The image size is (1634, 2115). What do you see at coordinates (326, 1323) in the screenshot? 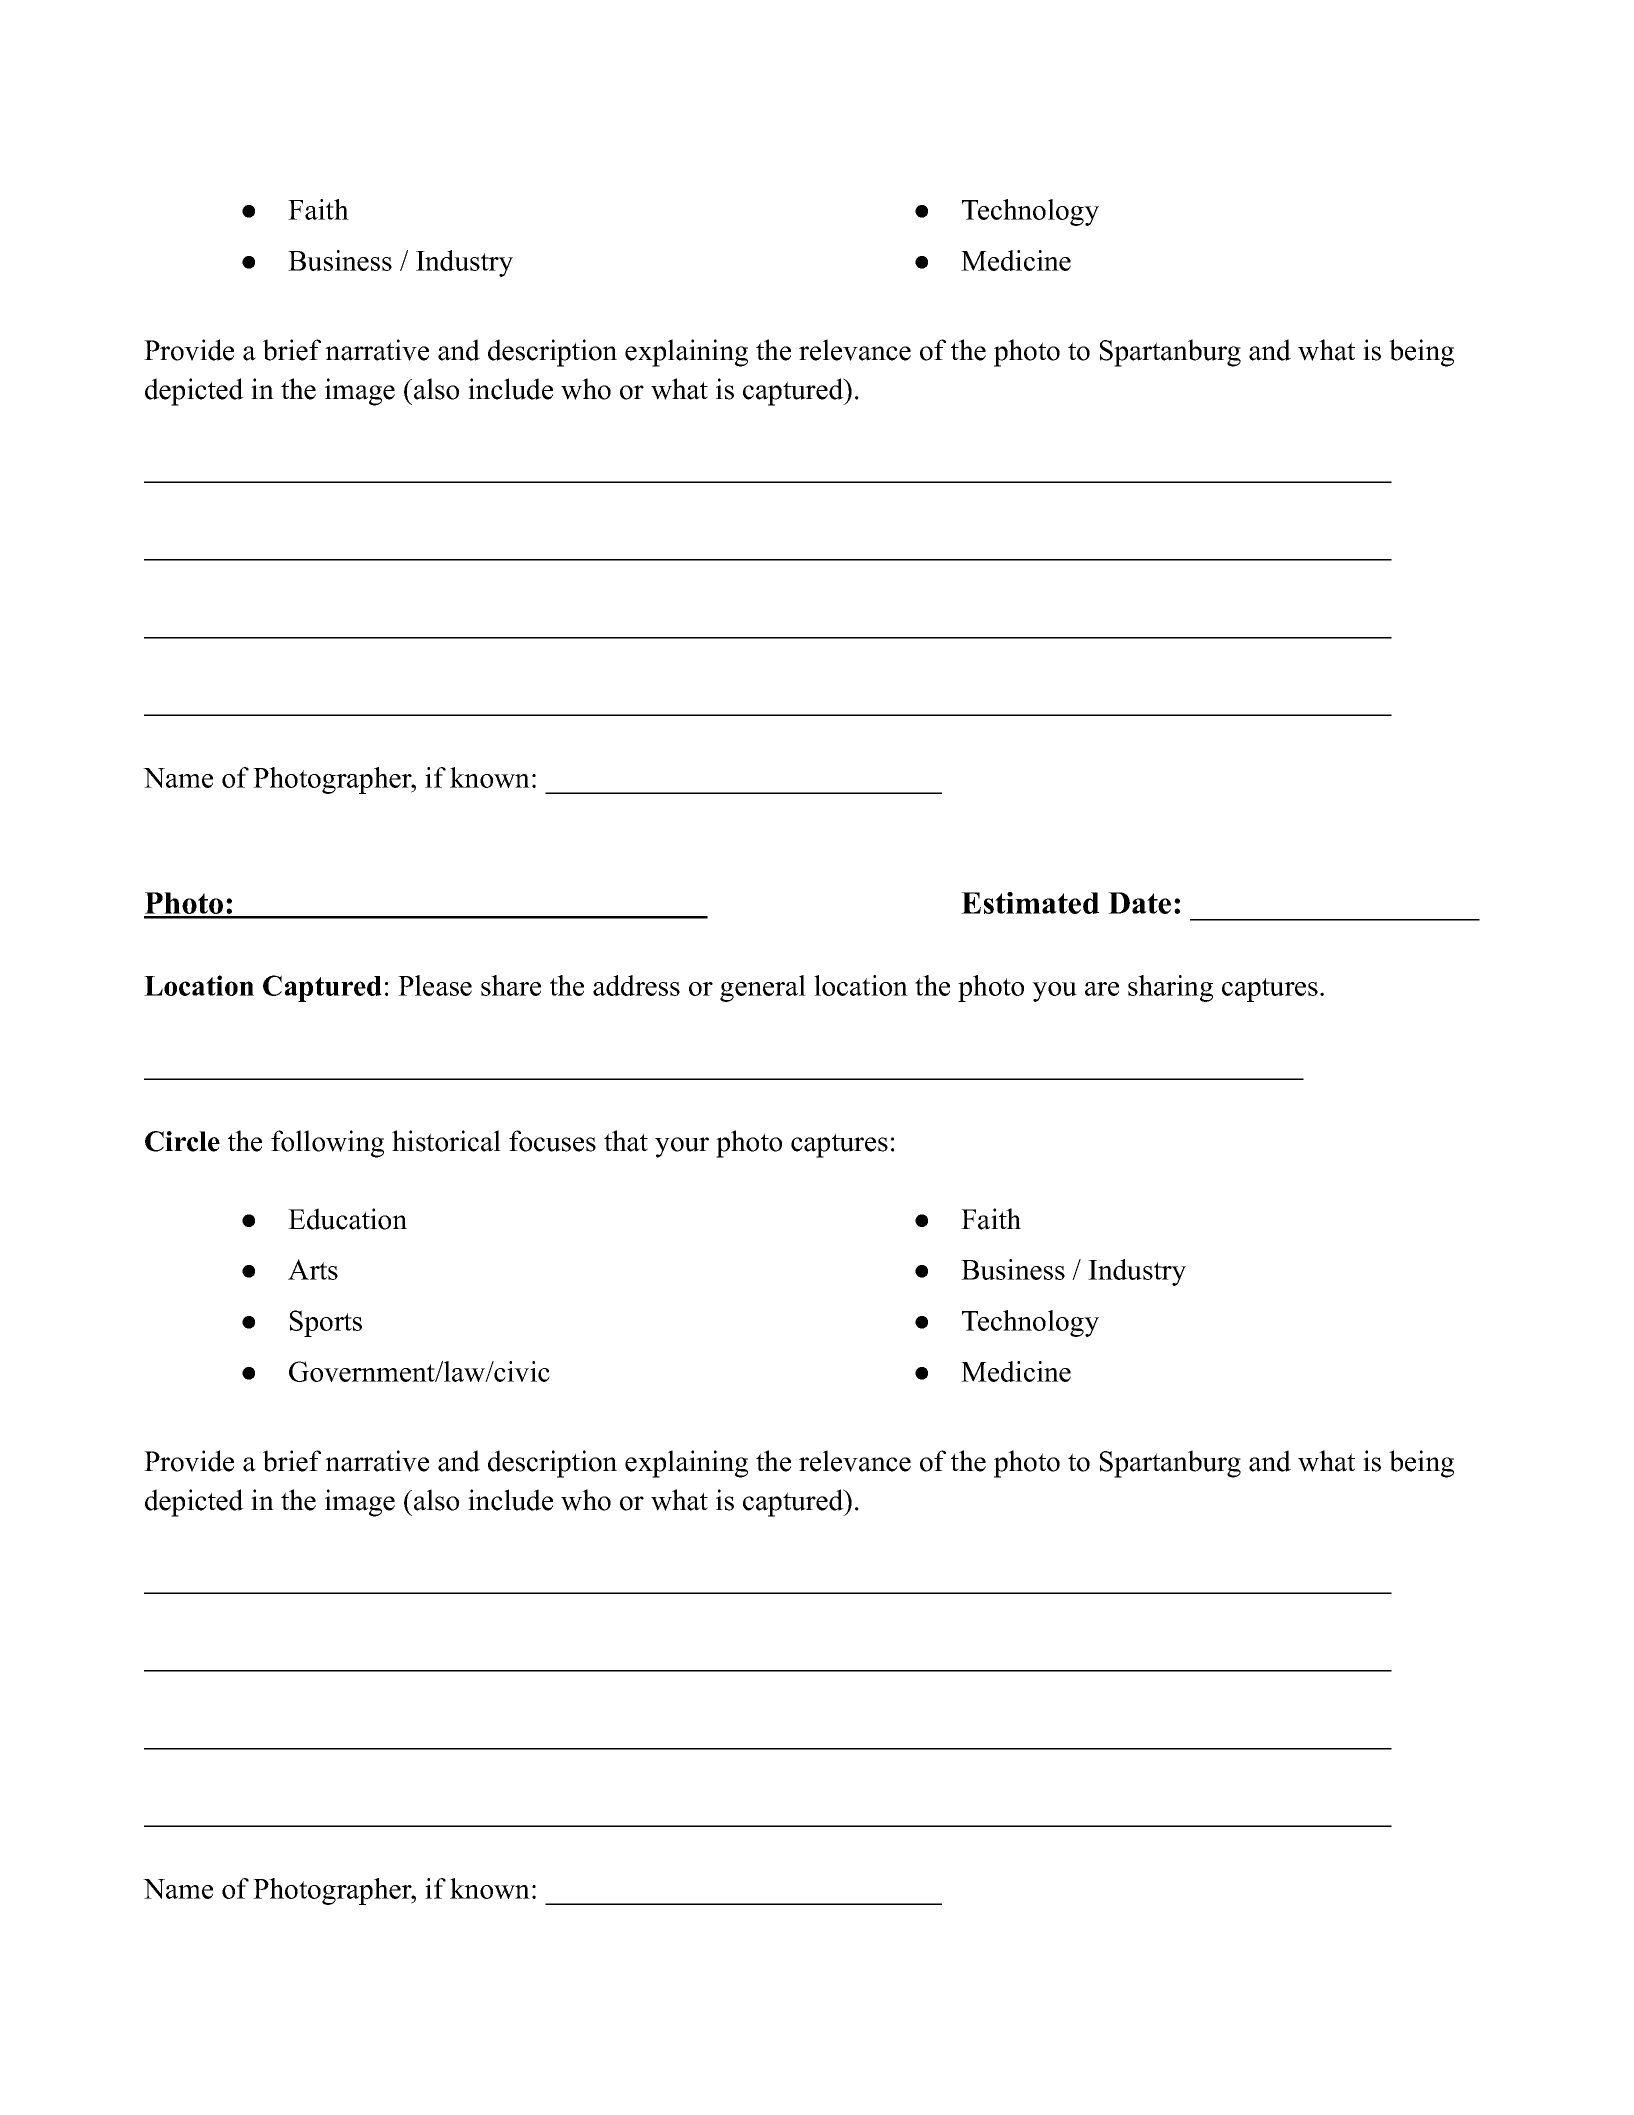
I see `Sports` at bounding box center [326, 1323].
